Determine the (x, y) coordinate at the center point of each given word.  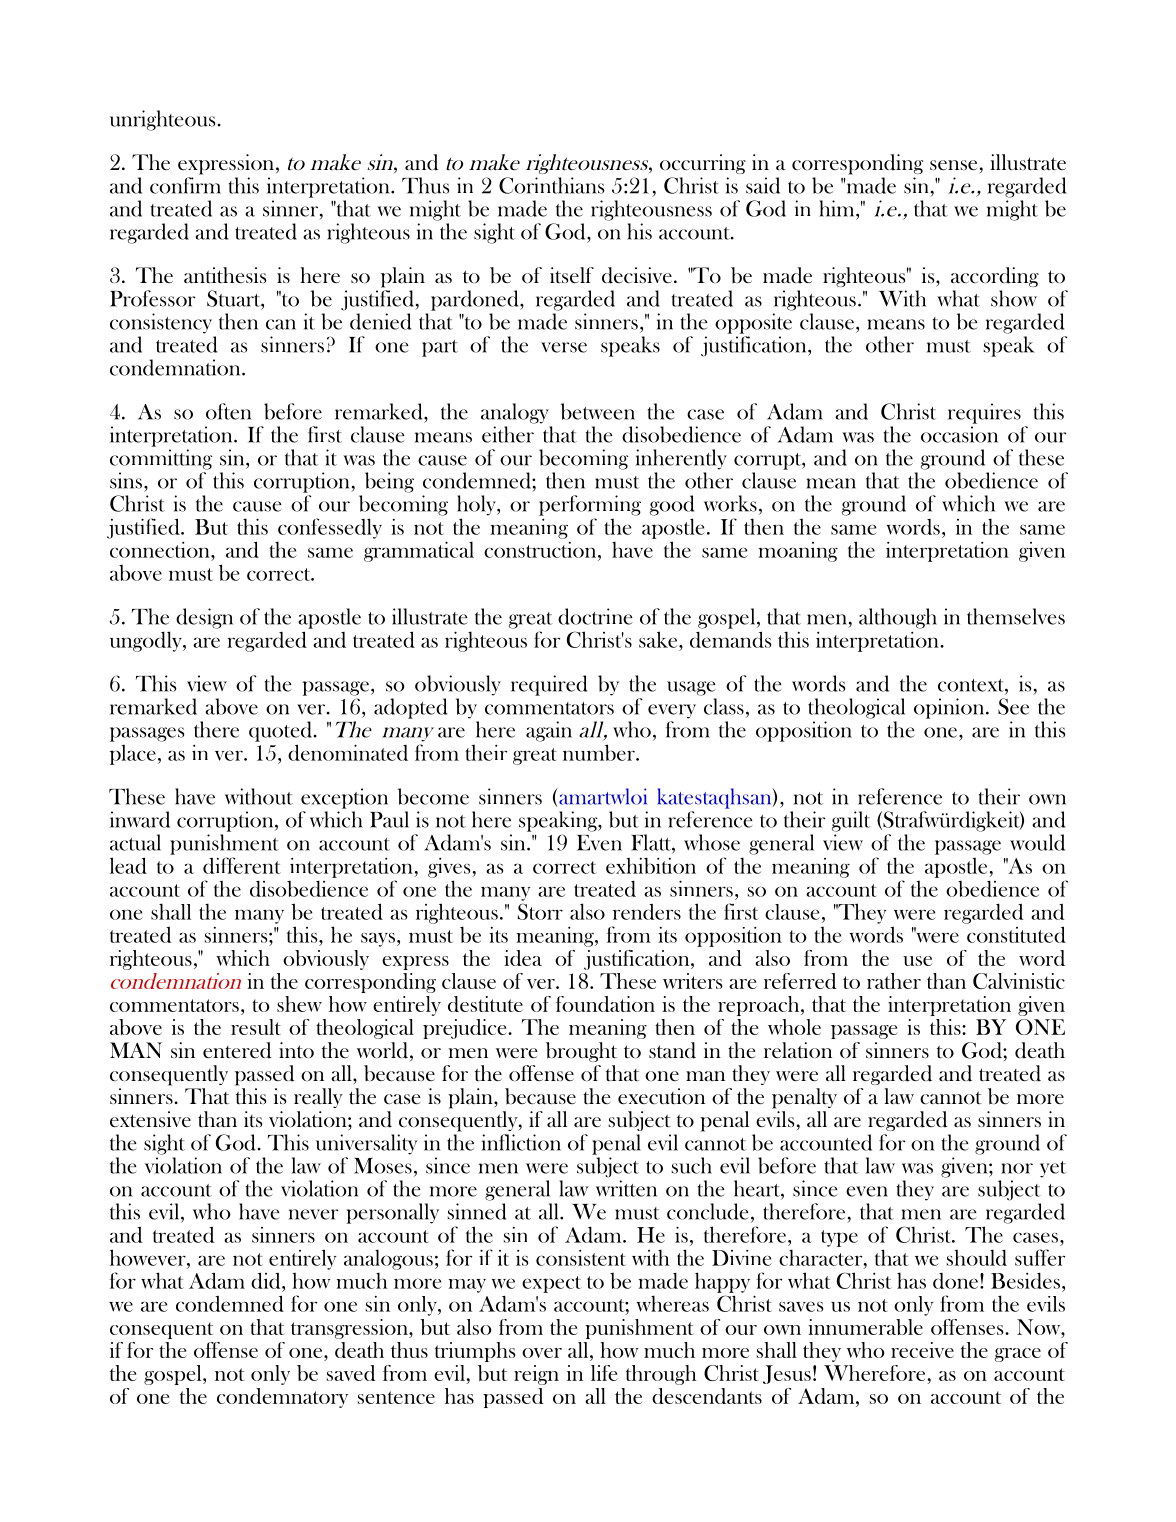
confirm (185, 185)
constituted (1016, 934)
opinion (950, 708)
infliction (521, 1142)
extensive (150, 1119)
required (549, 685)
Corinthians (552, 185)
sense (953, 165)
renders (647, 912)
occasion (959, 434)
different (242, 865)
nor (1017, 1168)
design (204, 618)
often (228, 411)
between (598, 411)
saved (351, 1373)
